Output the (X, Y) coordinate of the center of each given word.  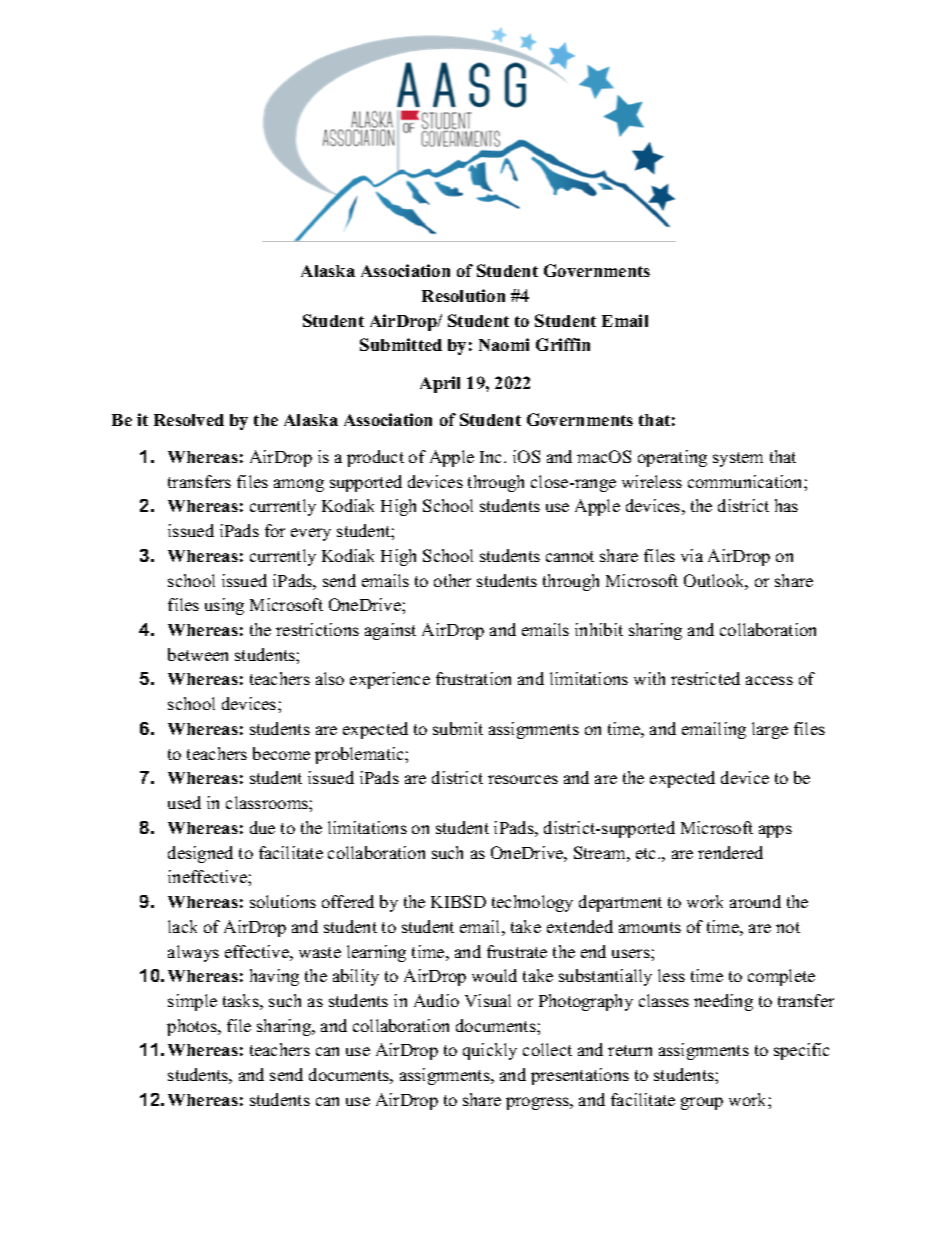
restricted (705, 678)
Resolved (189, 420)
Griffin (563, 344)
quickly (490, 1051)
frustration (473, 678)
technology (532, 903)
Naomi (504, 344)
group (702, 1103)
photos (193, 1027)
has (786, 505)
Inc (492, 457)
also (330, 678)
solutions (283, 901)
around (755, 901)
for (275, 530)
